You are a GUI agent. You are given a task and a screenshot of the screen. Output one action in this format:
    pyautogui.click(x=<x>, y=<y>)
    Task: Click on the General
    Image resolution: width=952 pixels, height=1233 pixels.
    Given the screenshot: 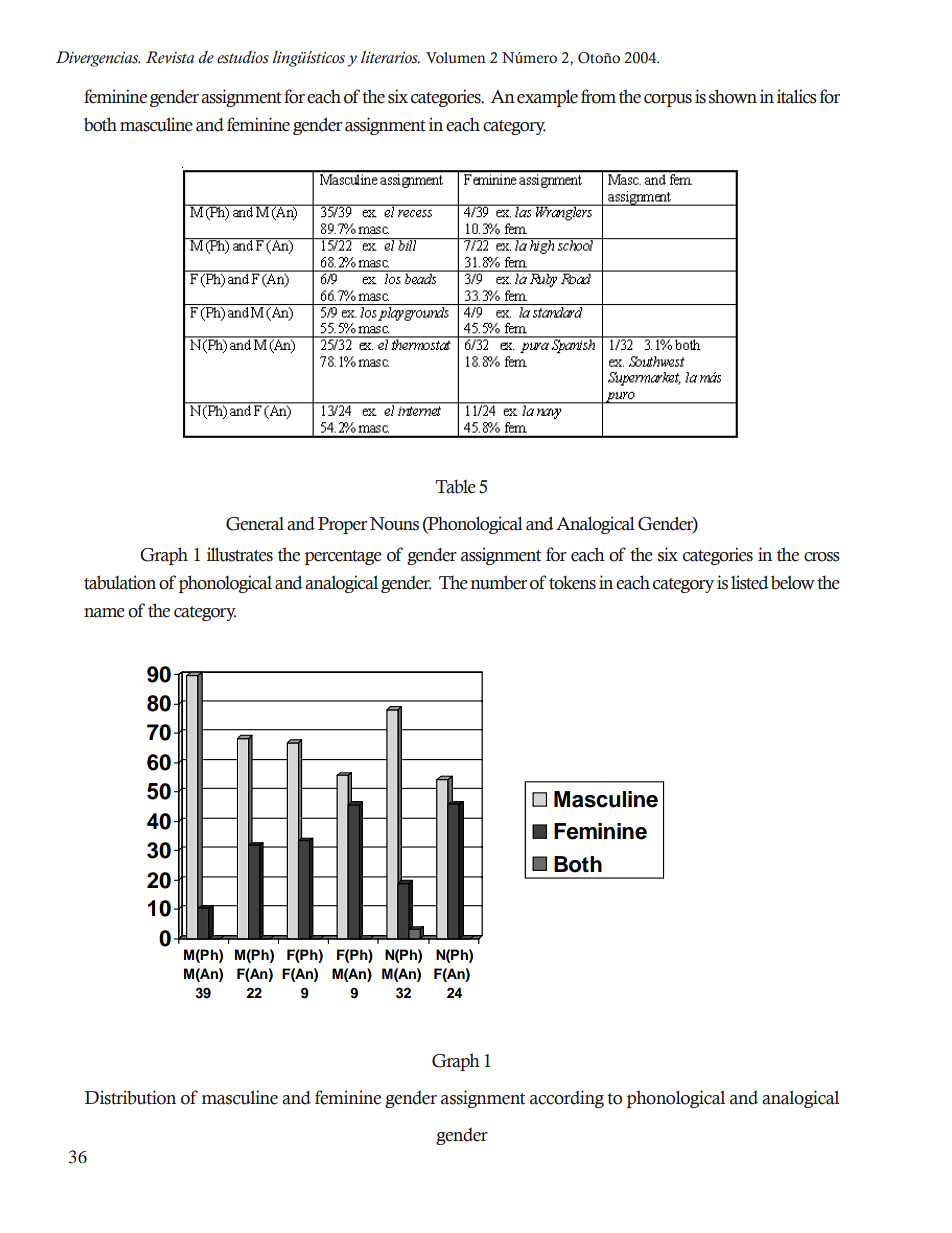 What is the action you would take?
    pyautogui.click(x=255, y=524)
